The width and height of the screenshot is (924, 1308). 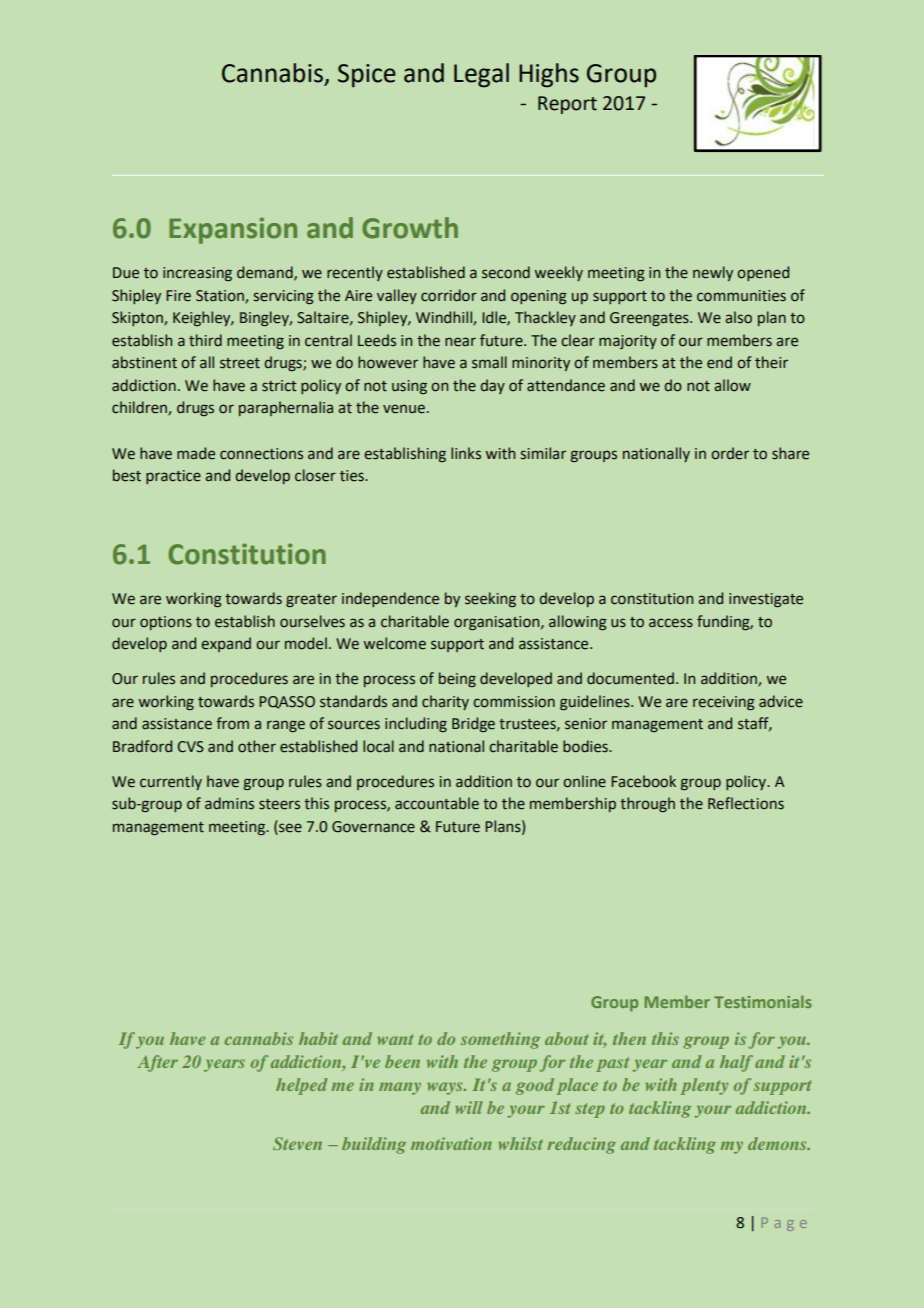 What do you see at coordinates (481, 75) in the screenshot?
I see `Legal` at bounding box center [481, 75].
